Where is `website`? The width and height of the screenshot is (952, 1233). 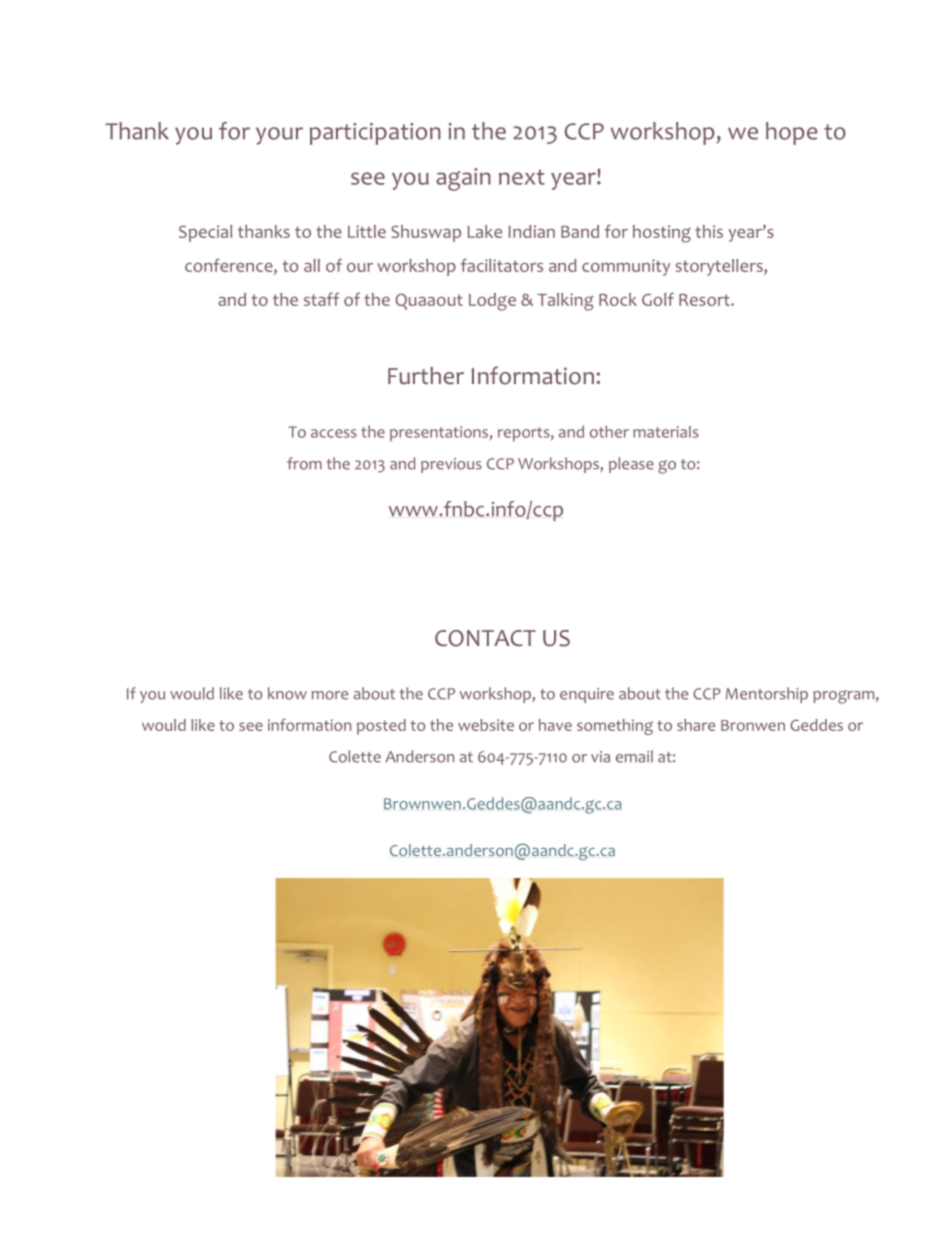
website is located at coordinates (486, 725).
